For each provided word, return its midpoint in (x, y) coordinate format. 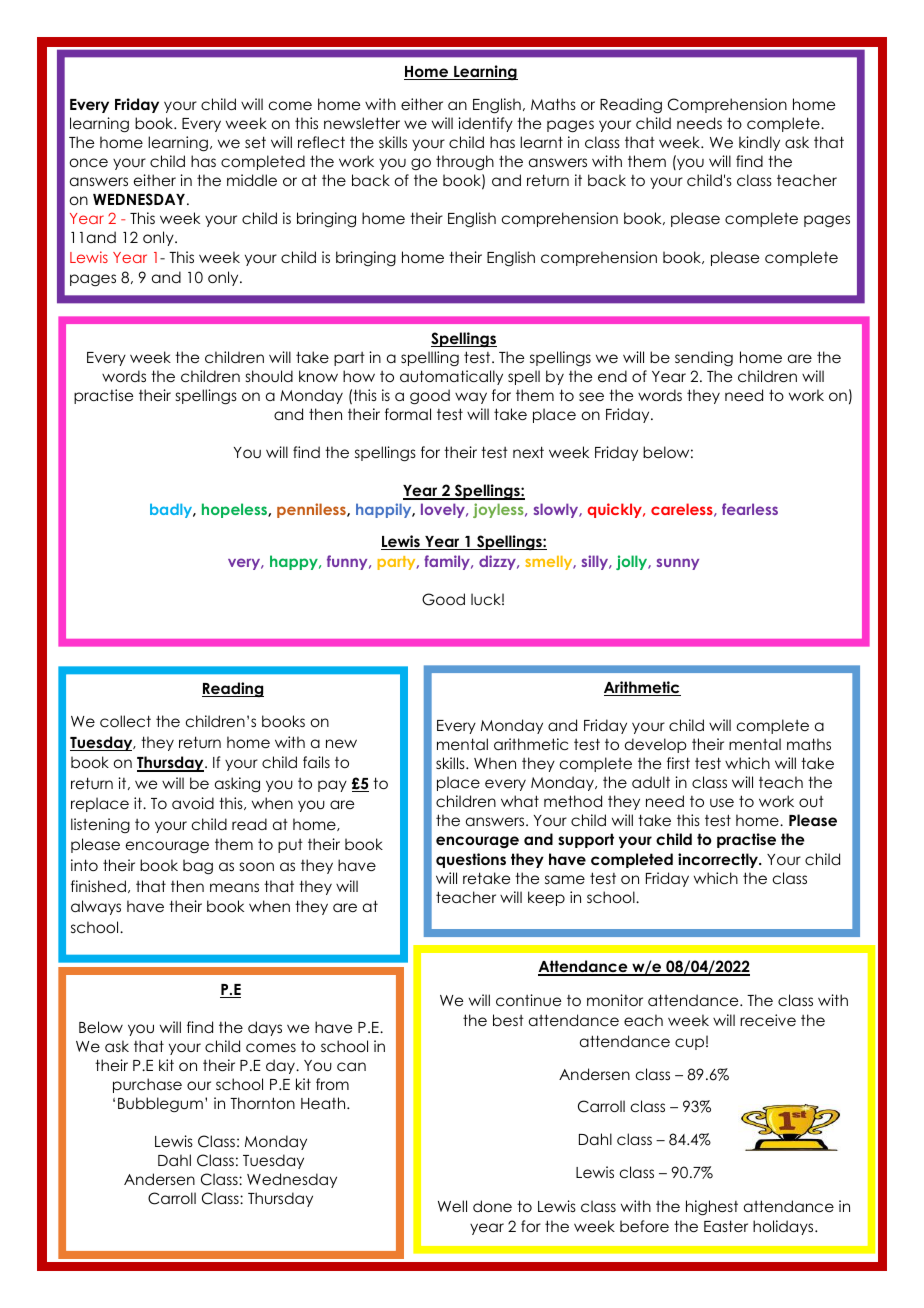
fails (316, 762)
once (89, 162)
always (96, 907)
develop (656, 745)
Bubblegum (160, 1105)
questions (471, 860)
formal (408, 414)
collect (125, 721)
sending (704, 359)
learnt (541, 142)
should (269, 376)
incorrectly (719, 860)
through (465, 162)
